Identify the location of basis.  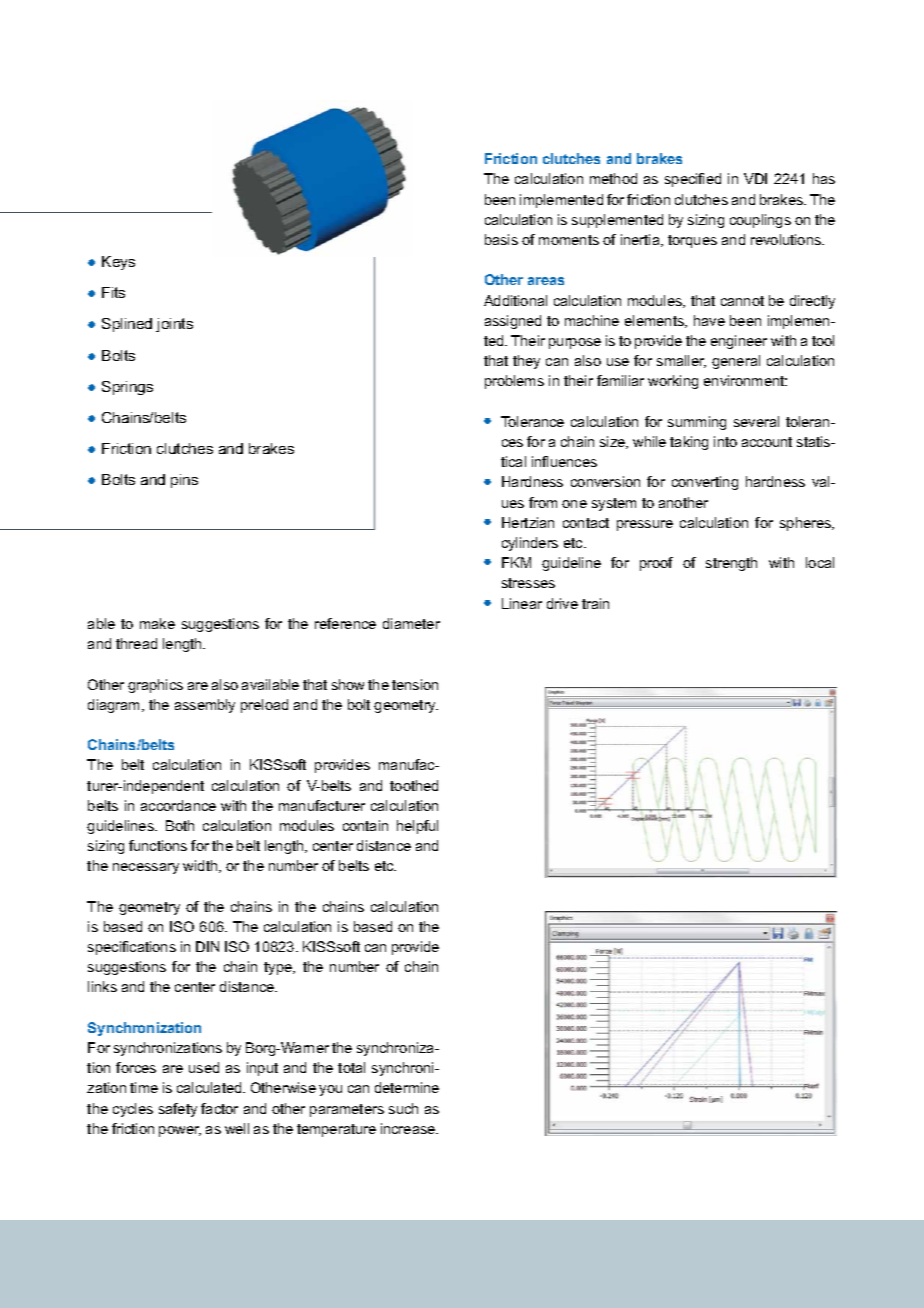
(501, 239).
